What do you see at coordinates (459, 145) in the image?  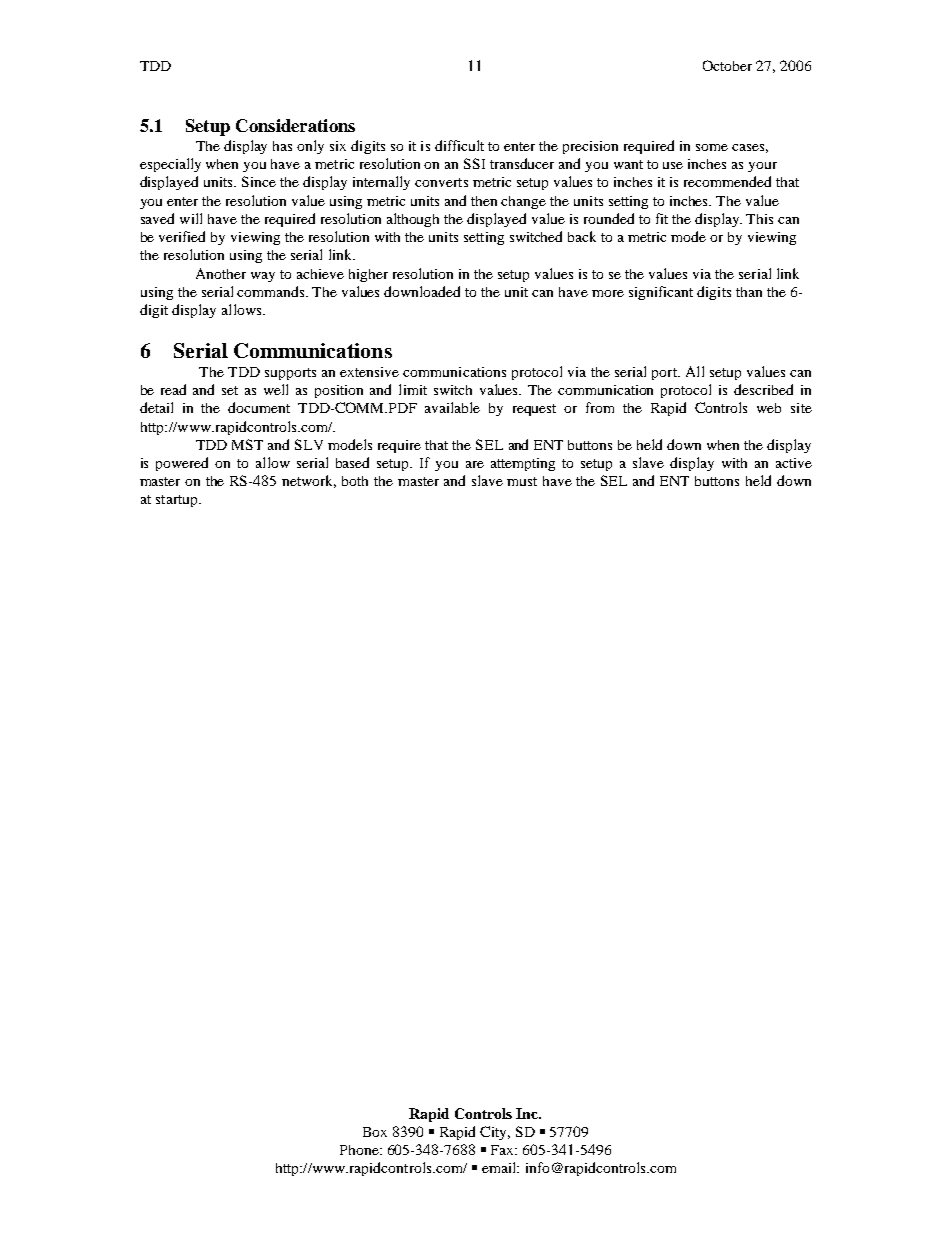 I see `difficult` at bounding box center [459, 145].
